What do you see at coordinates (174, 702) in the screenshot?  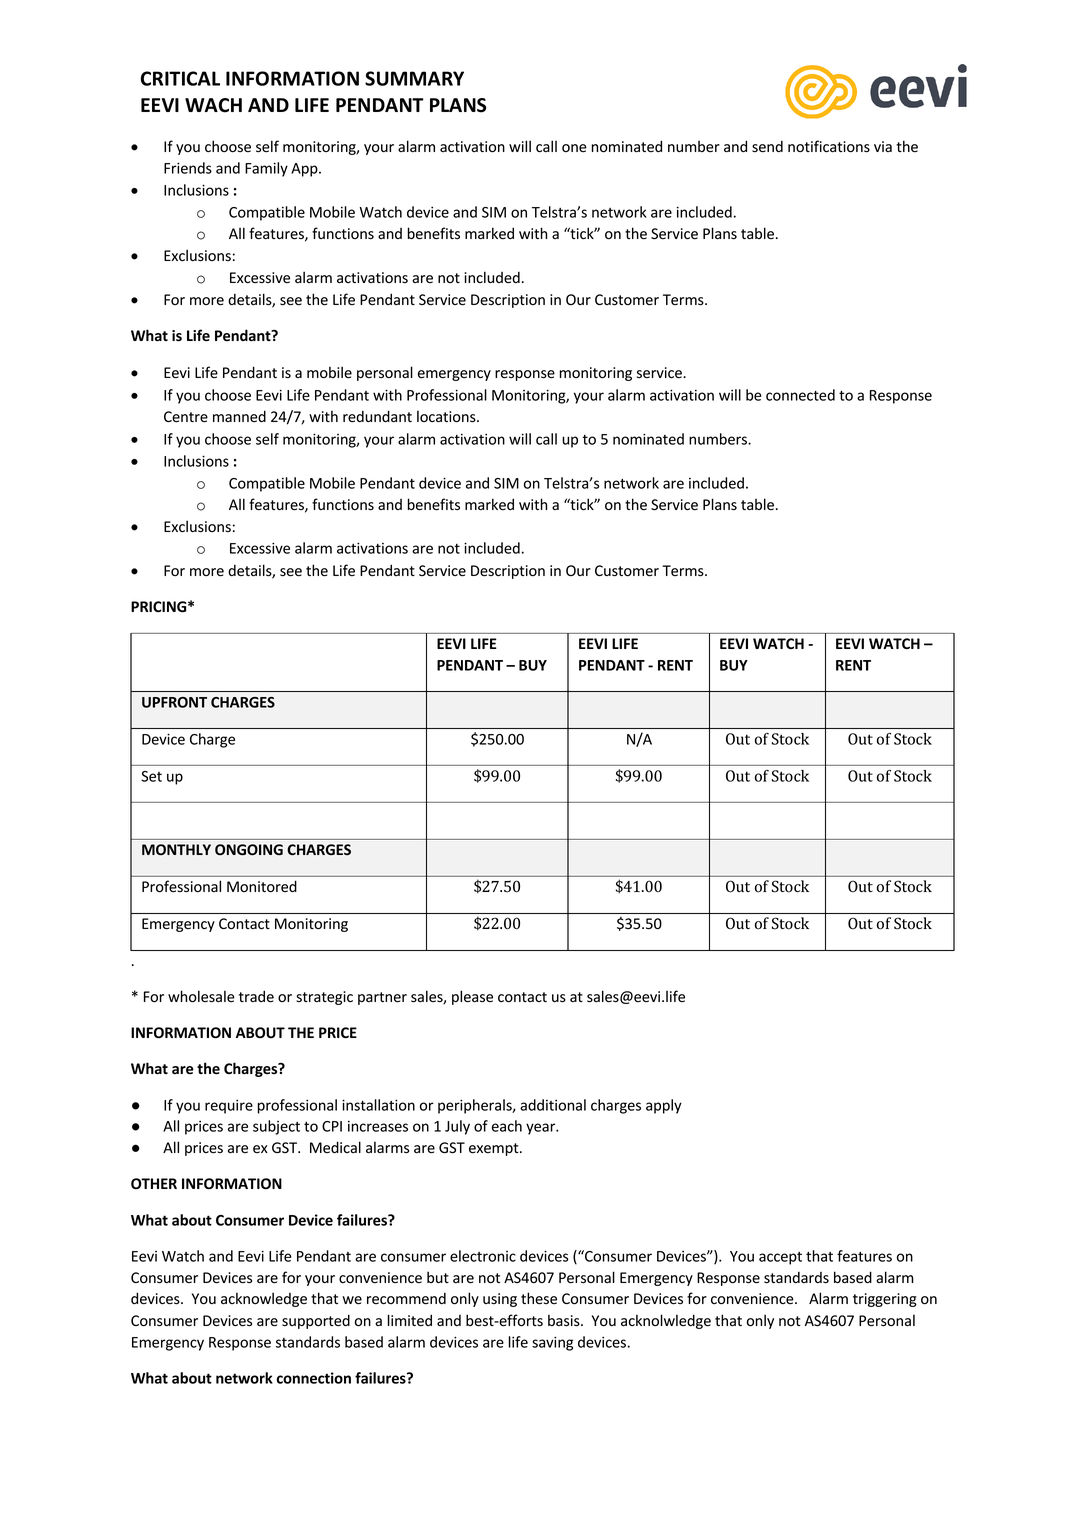 I see `UPFRONT` at bounding box center [174, 702].
